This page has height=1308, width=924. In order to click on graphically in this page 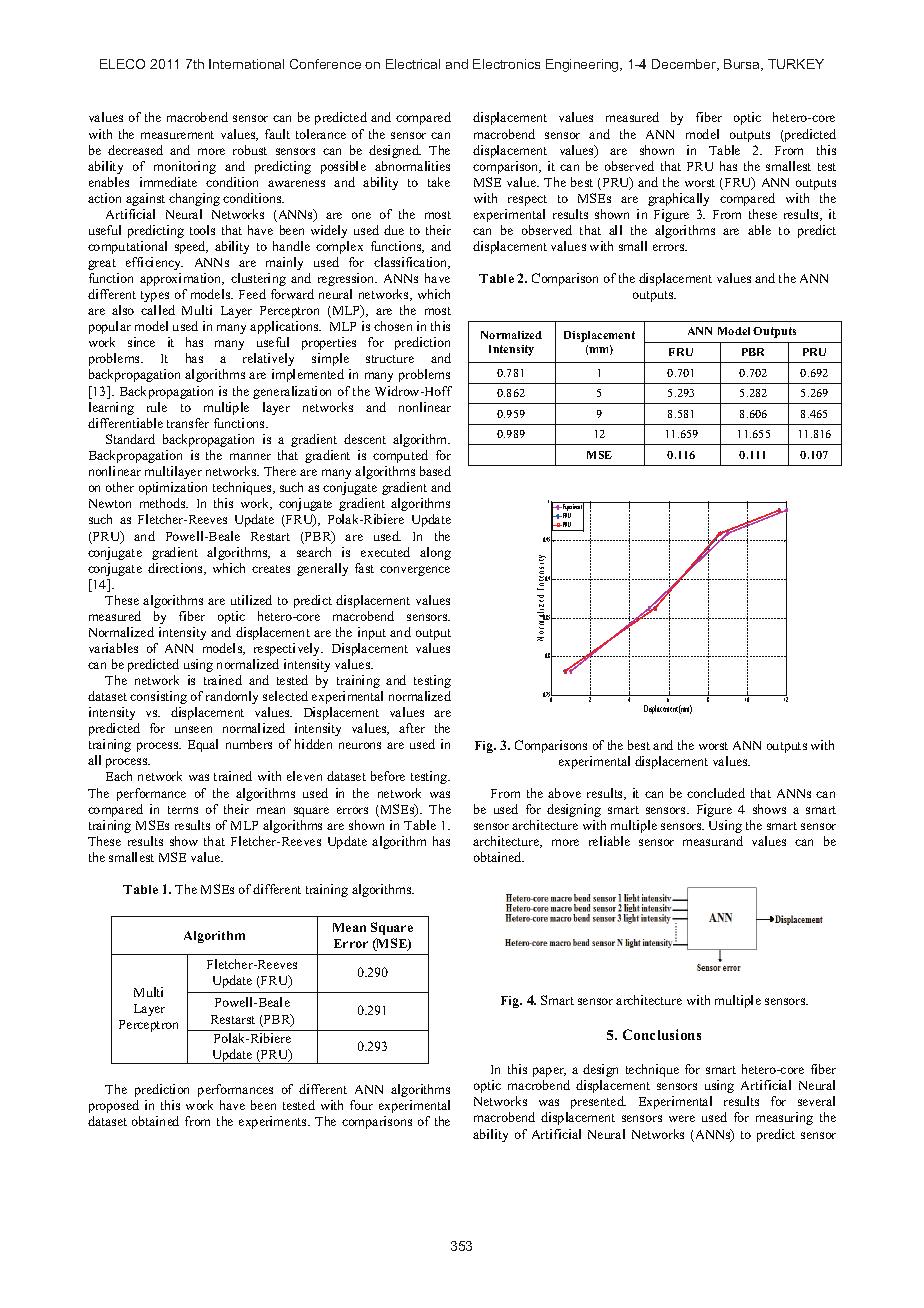, I will do `click(678, 199)`.
